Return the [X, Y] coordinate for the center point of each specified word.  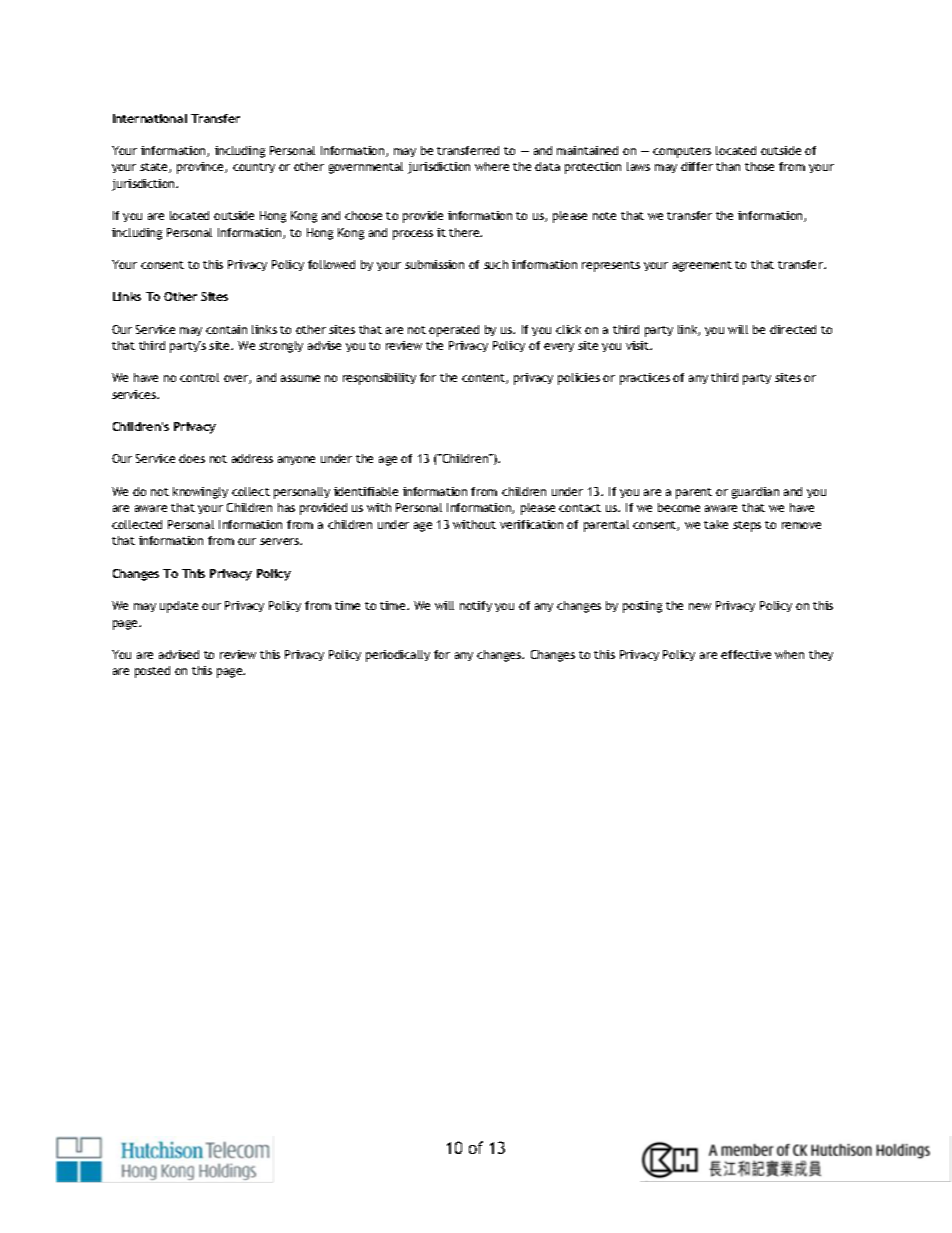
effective [746, 654]
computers [682, 152]
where [492, 166]
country [254, 168]
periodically [398, 656]
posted [152, 672]
